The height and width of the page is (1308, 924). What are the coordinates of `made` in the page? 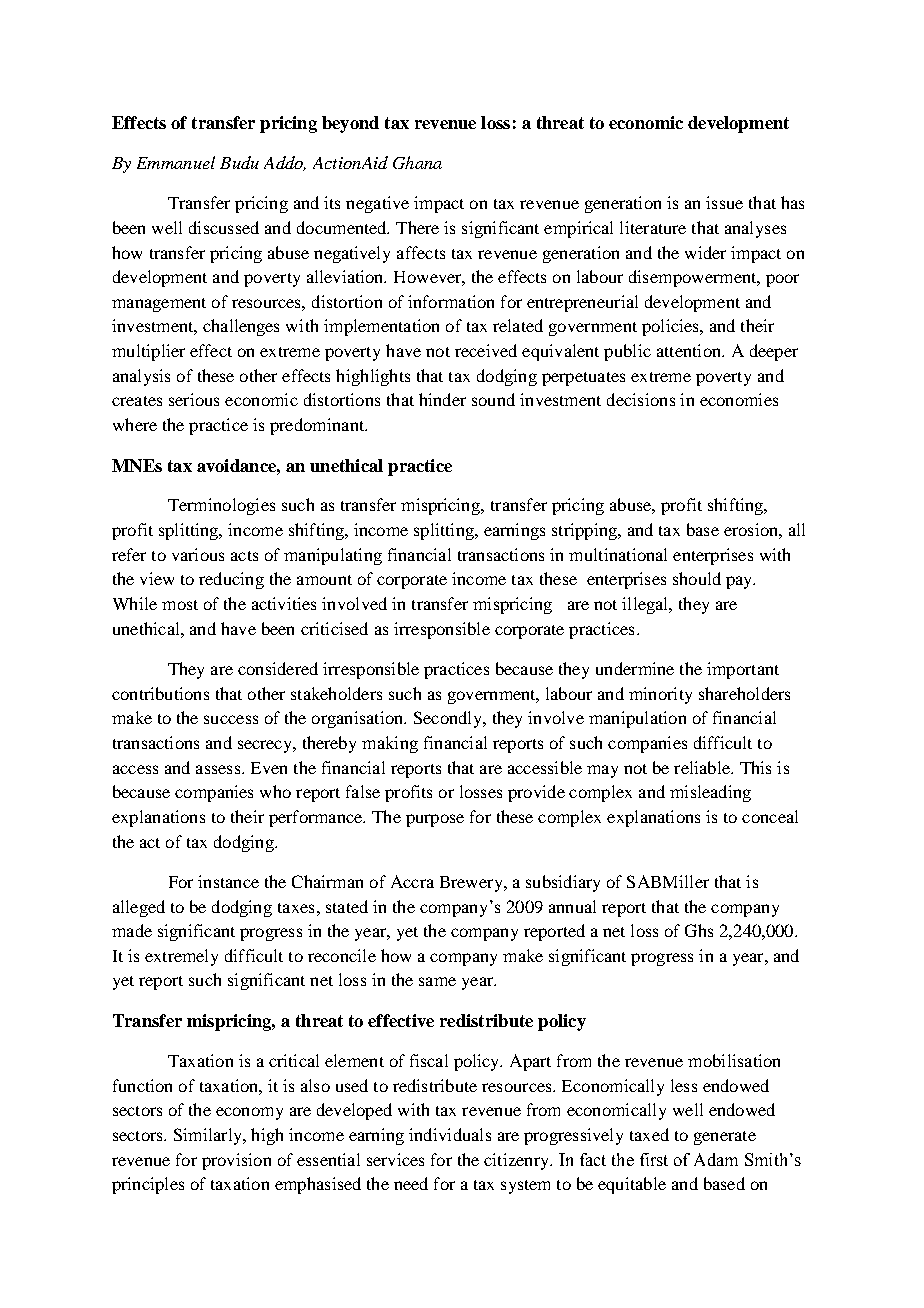 It's located at (132, 930).
